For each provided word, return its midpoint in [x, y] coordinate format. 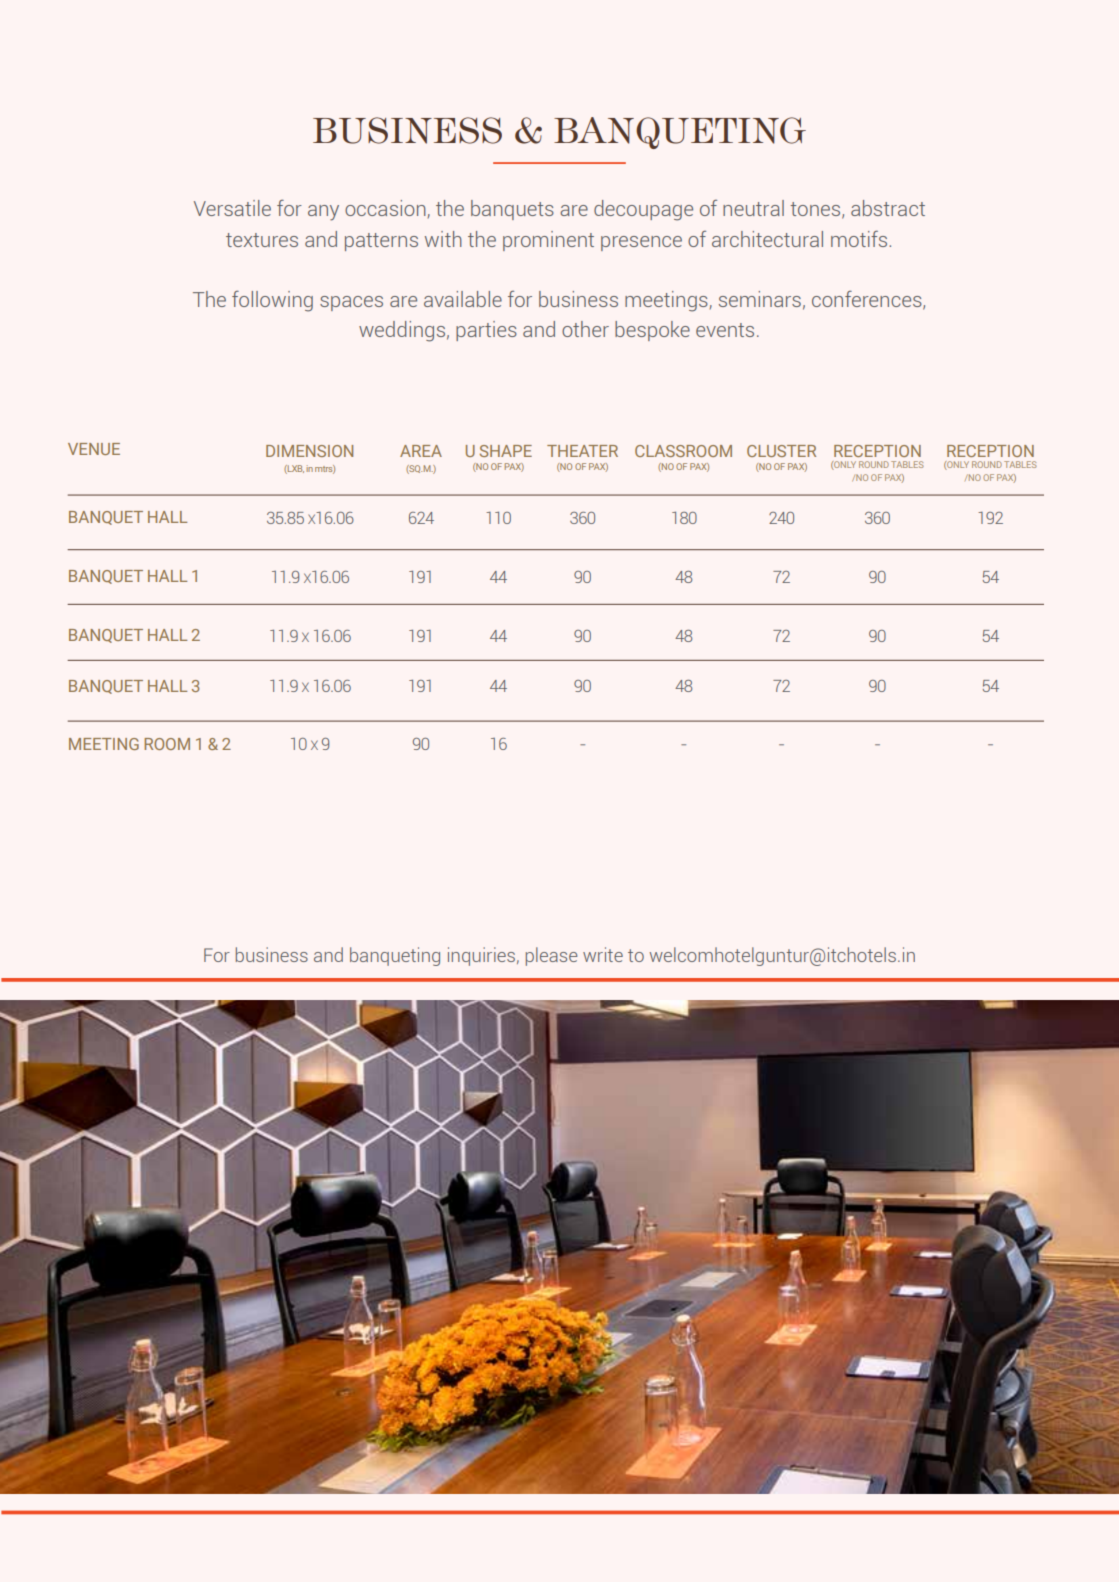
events [725, 330]
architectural [767, 239]
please [552, 956]
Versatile [232, 208]
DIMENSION [309, 451]
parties [486, 331]
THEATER [582, 451]
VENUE [94, 449]
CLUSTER [781, 451]
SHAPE [506, 451]
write [603, 954]
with [443, 239]
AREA [421, 451]
